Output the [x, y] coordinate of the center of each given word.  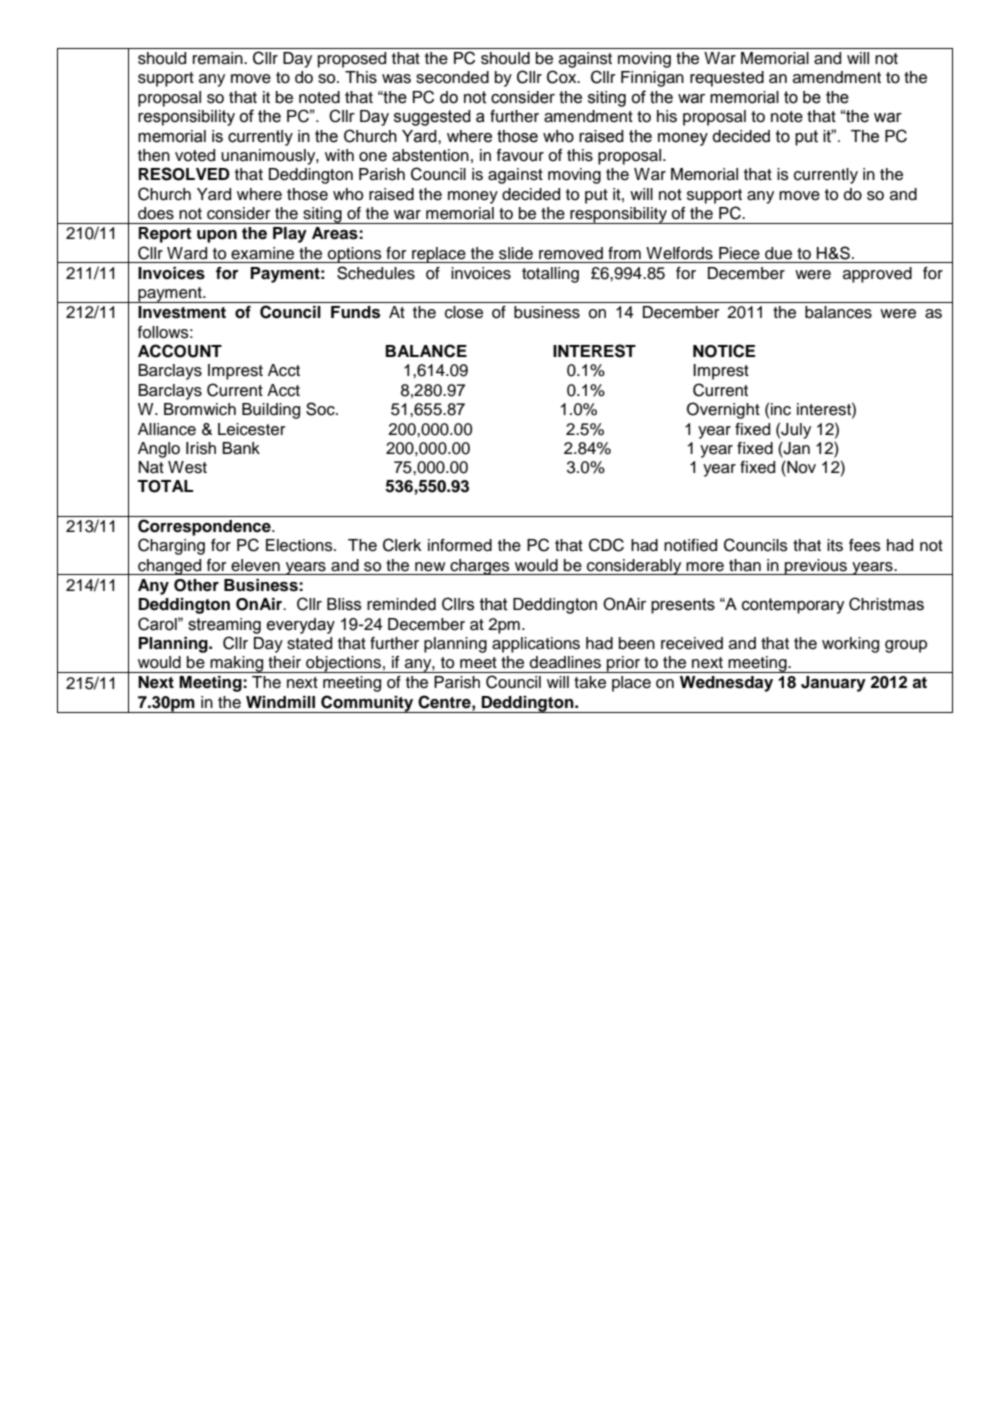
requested [727, 79]
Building [271, 411]
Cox [563, 77]
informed [460, 545]
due [778, 253]
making [237, 664]
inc [781, 409]
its [835, 545]
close [464, 312]
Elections [300, 545]
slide [516, 253]
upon [217, 236]
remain [219, 58]
